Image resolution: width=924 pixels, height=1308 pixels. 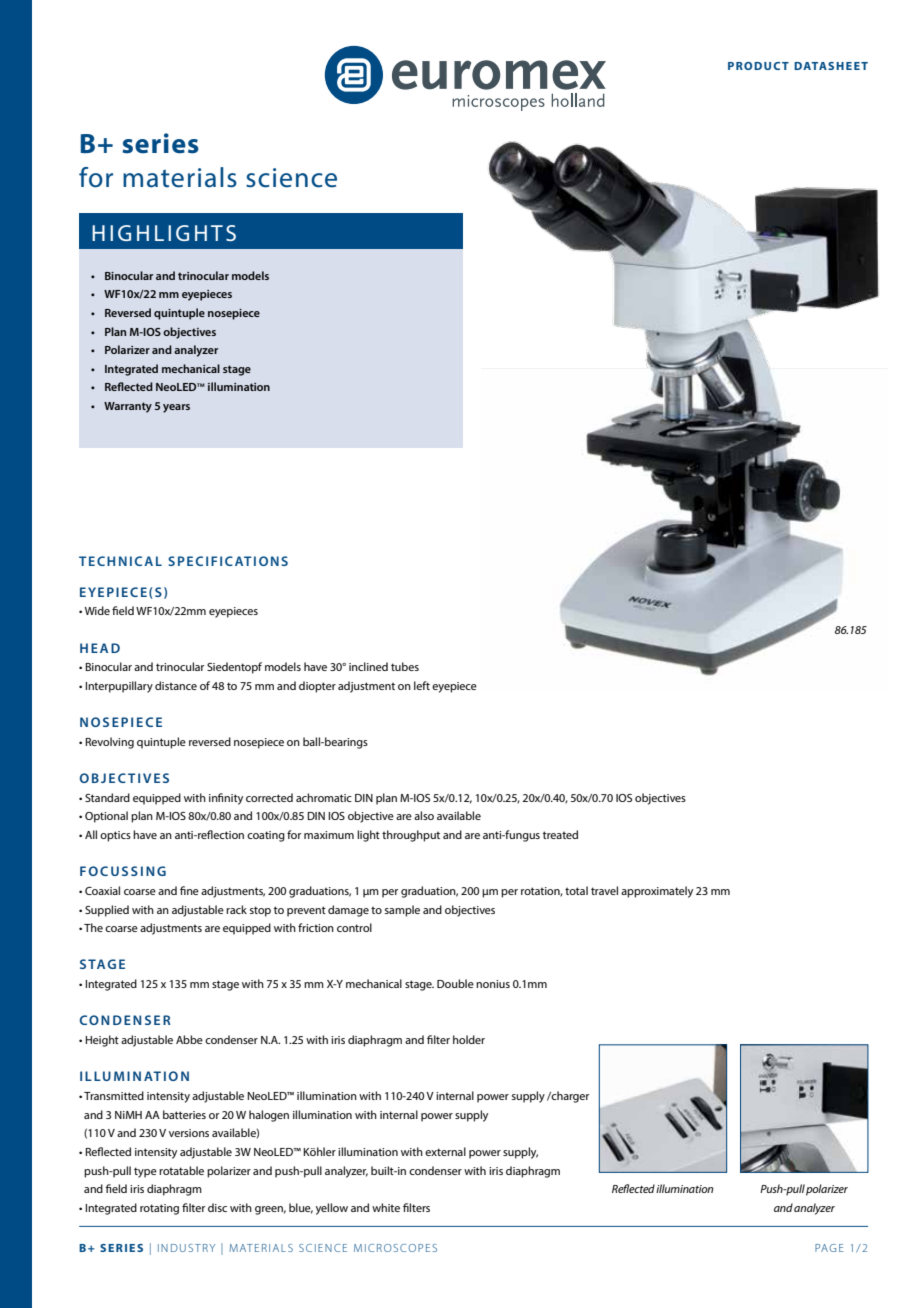 What do you see at coordinates (422, 685) in the screenshot?
I see `left` at bounding box center [422, 685].
